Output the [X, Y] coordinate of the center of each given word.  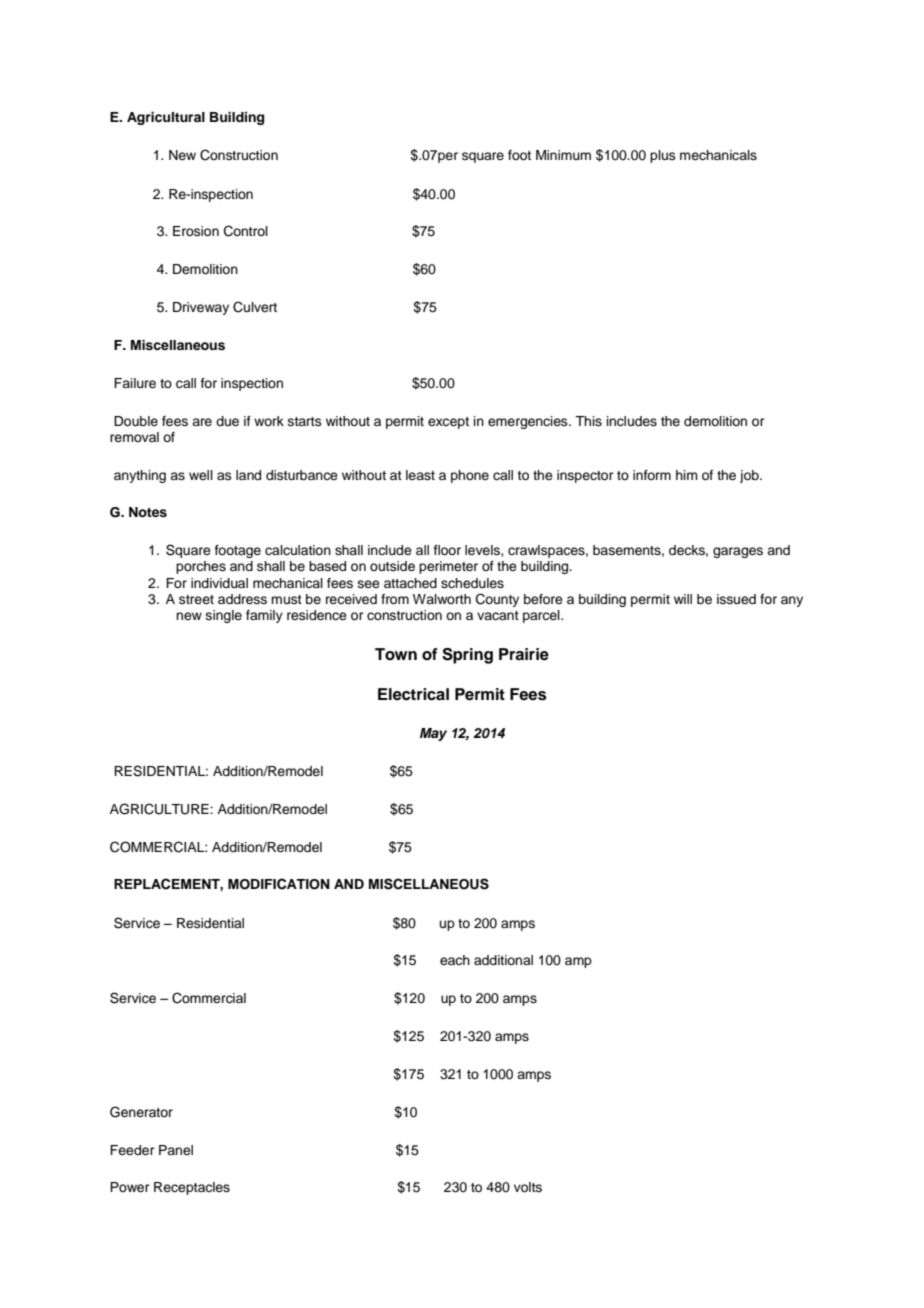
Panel [176, 1150]
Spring [467, 656]
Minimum [563, 155]
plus [663, 156]
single [224, 616]
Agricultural [166, 118]
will [683, 599]
